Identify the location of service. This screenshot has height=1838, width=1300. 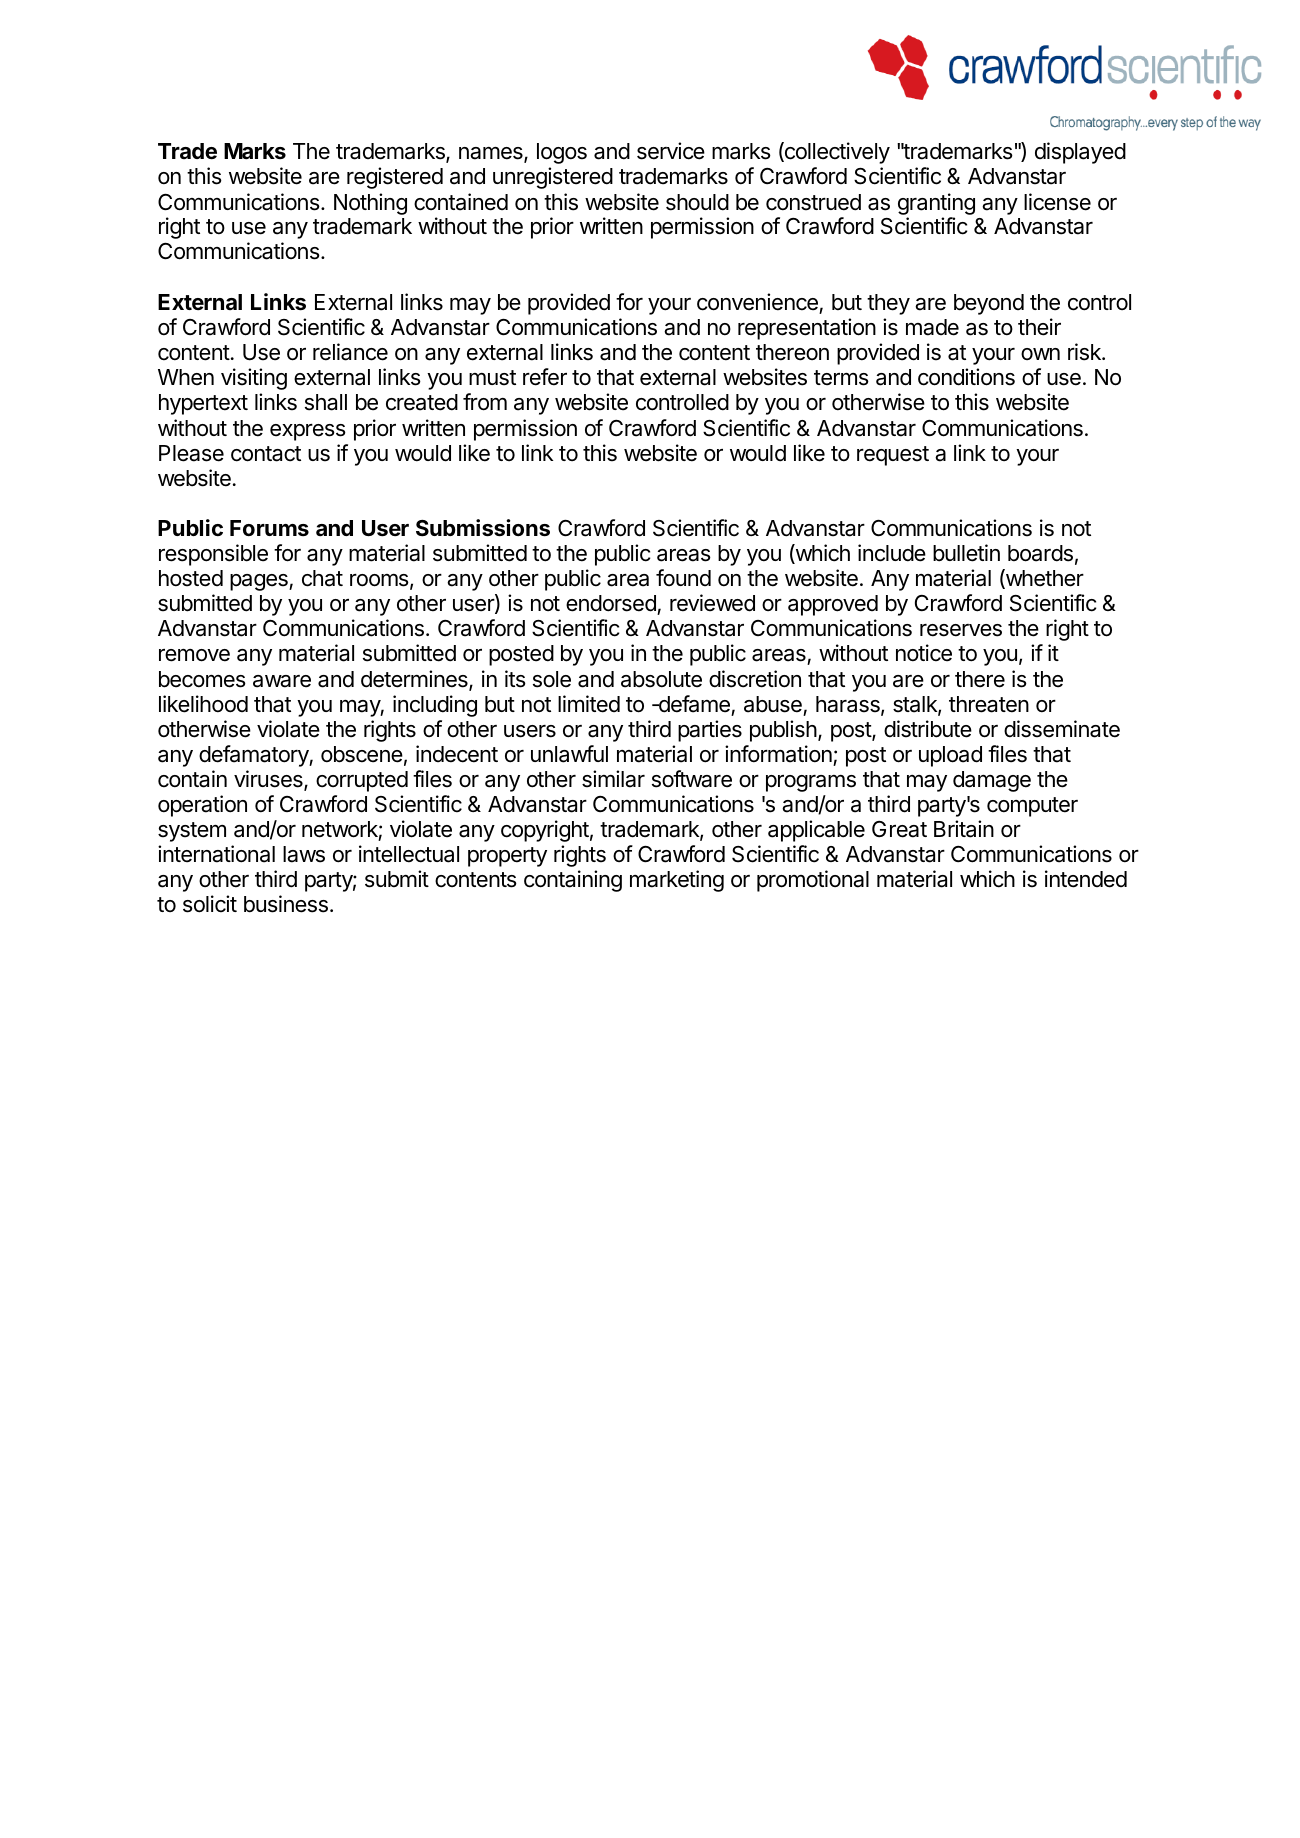
(671, 151).
